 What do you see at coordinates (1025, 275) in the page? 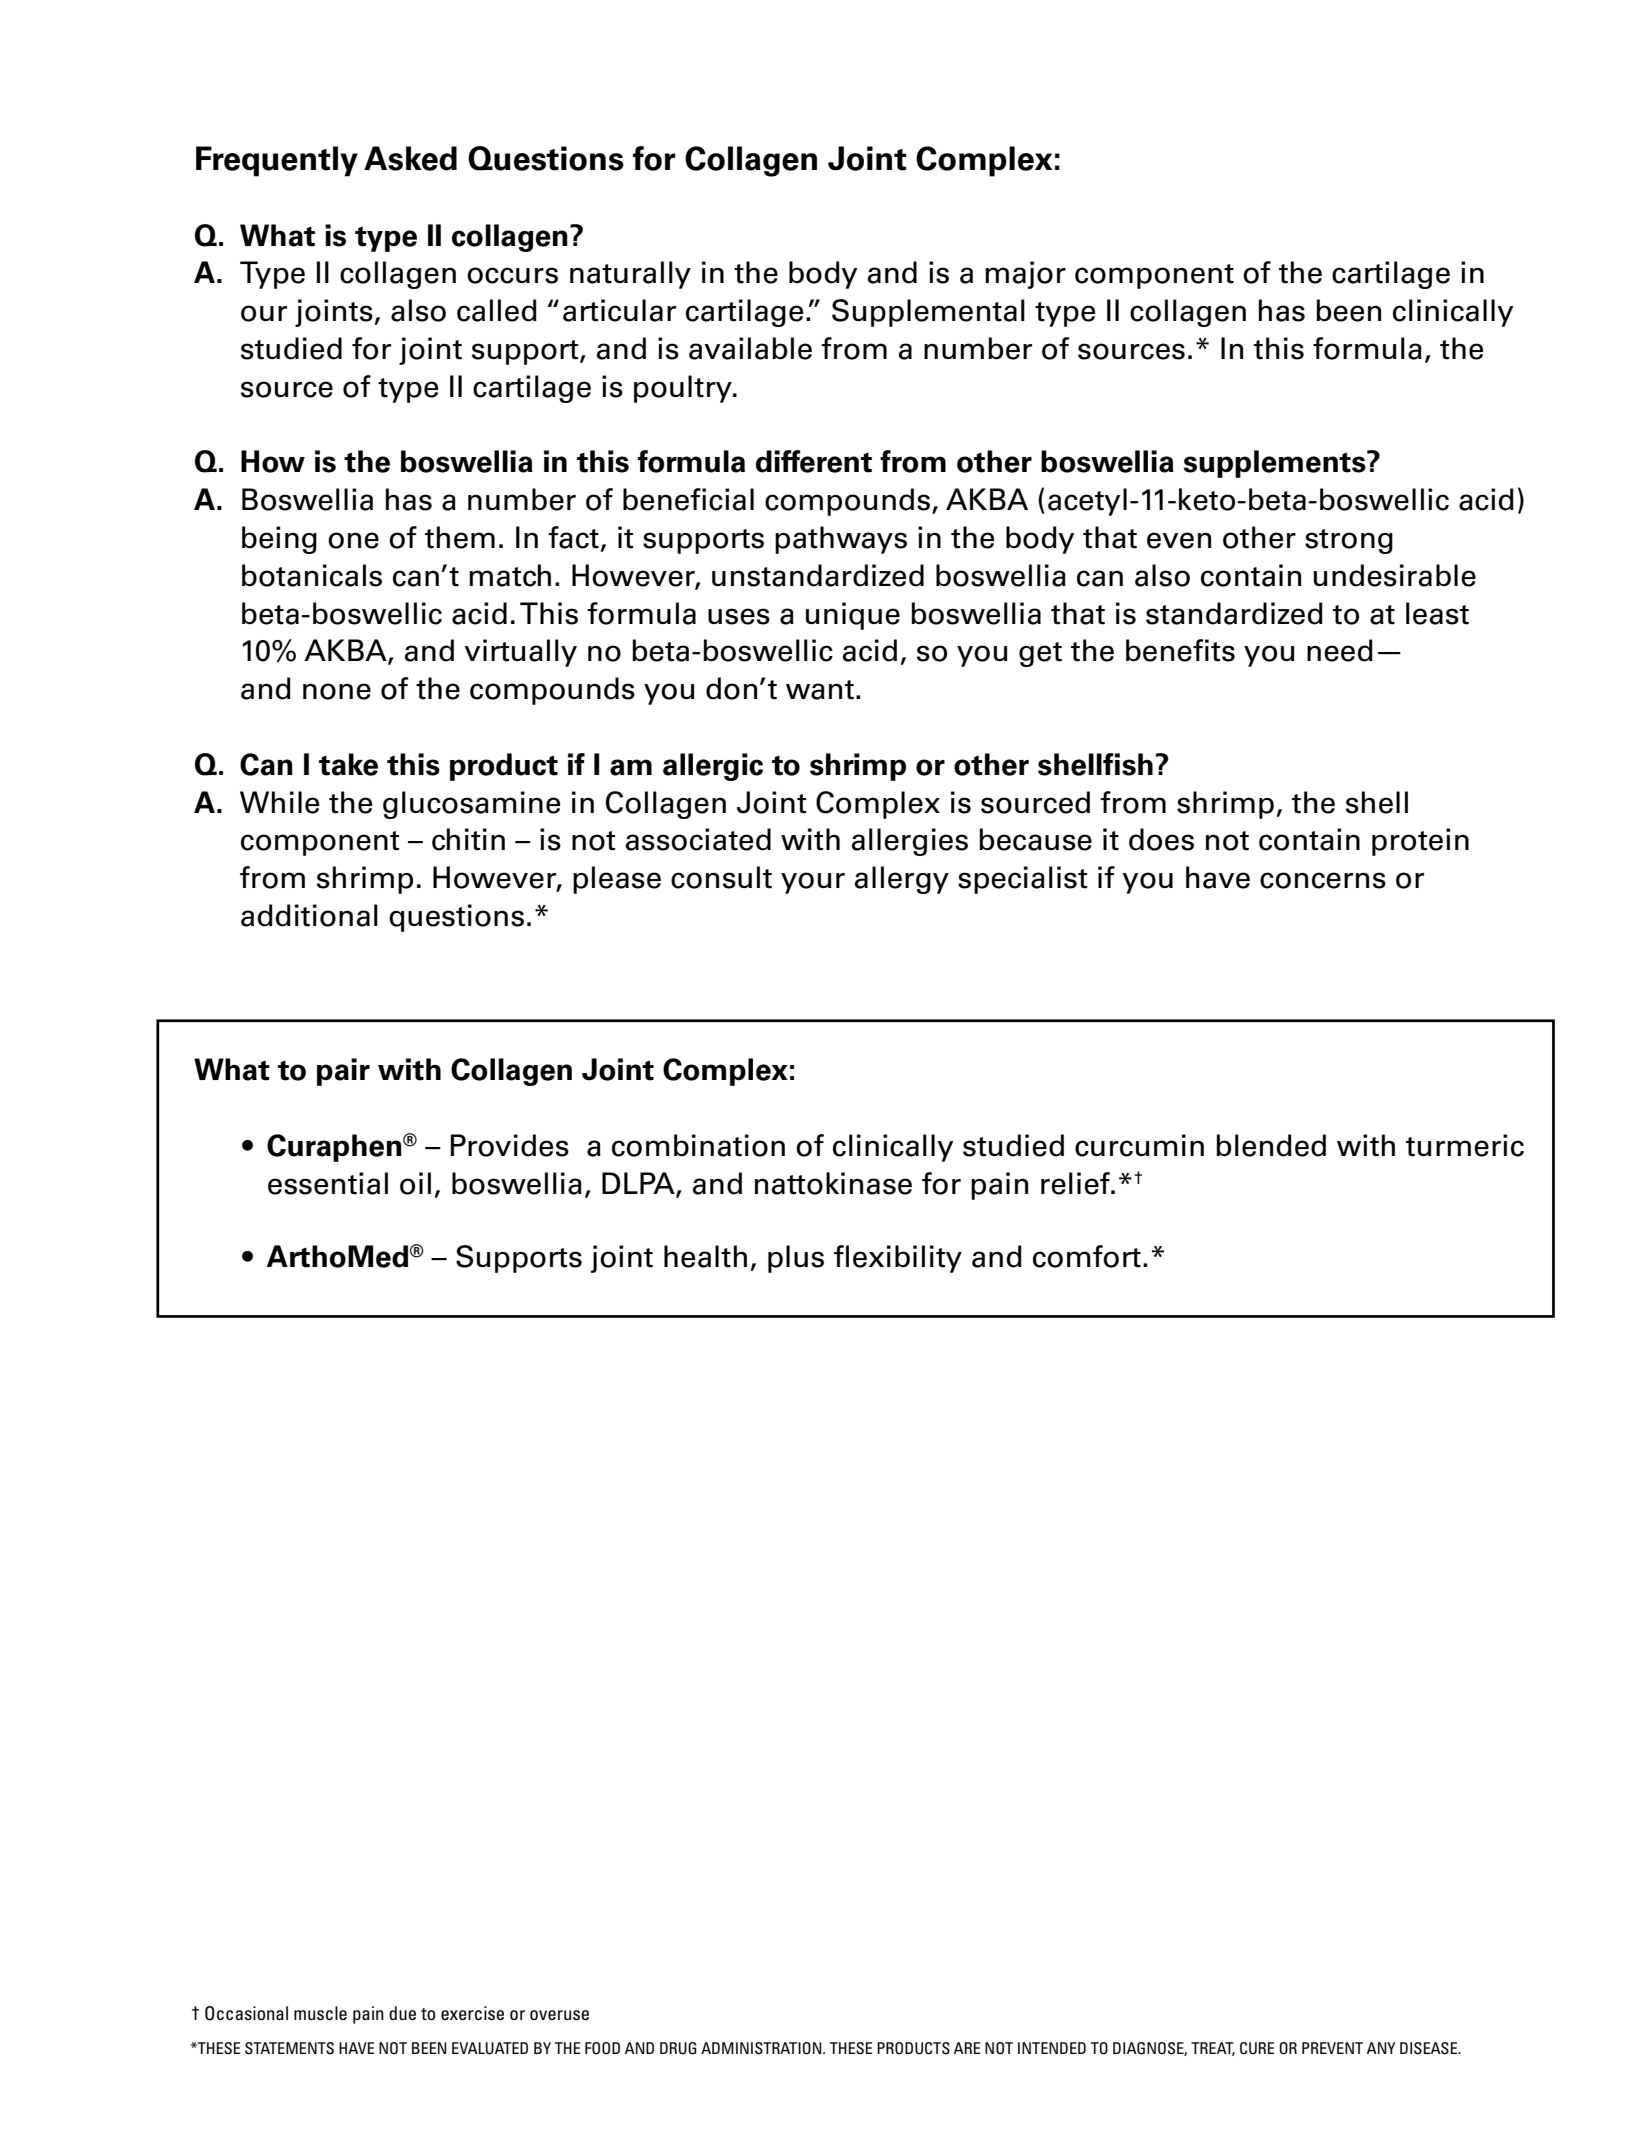
I see `major` at bounding box center [1025, 275].
